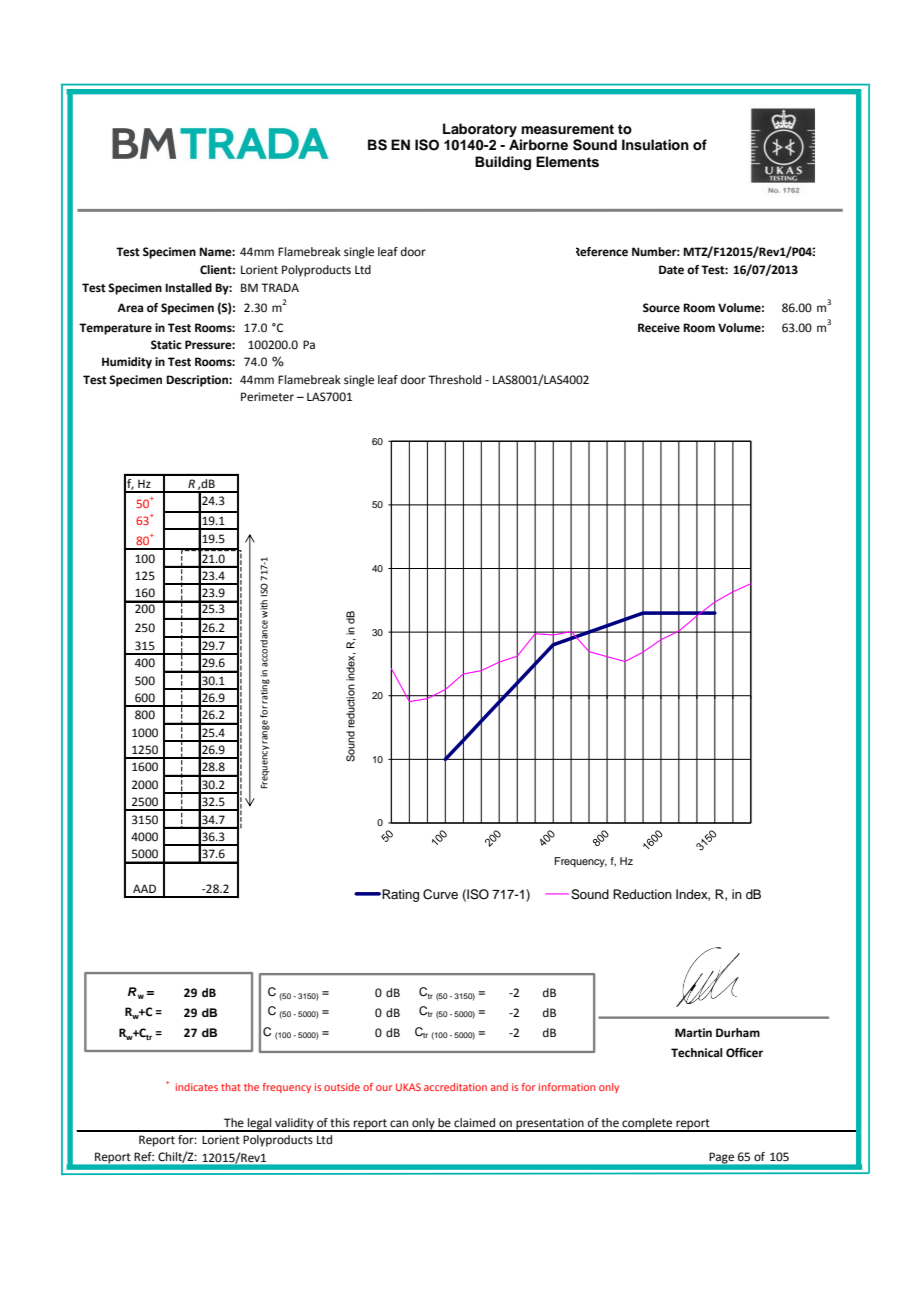  I want to click on Laboratory, so click(480, 130).
